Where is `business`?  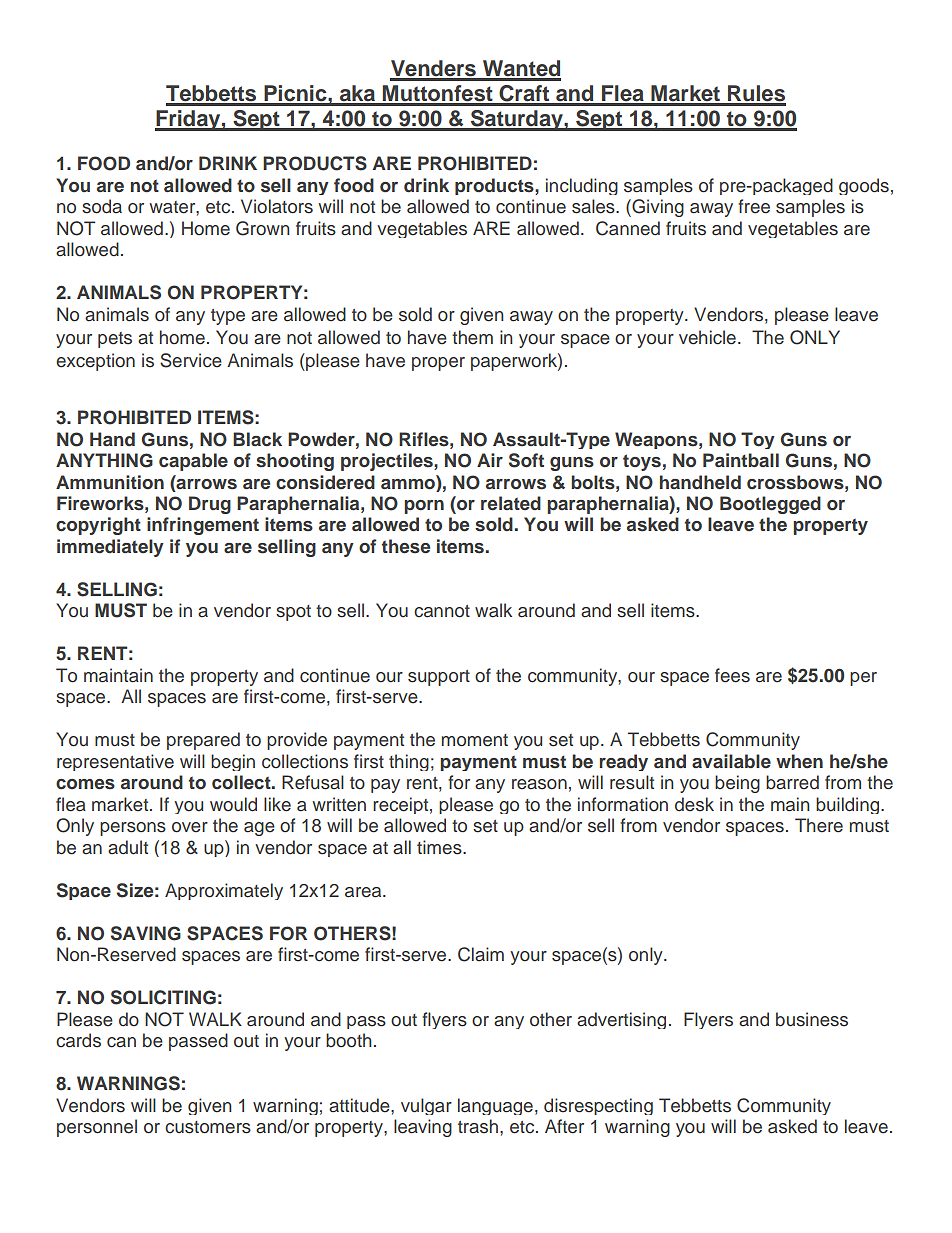 business is located at coordinates (812, 1019).
